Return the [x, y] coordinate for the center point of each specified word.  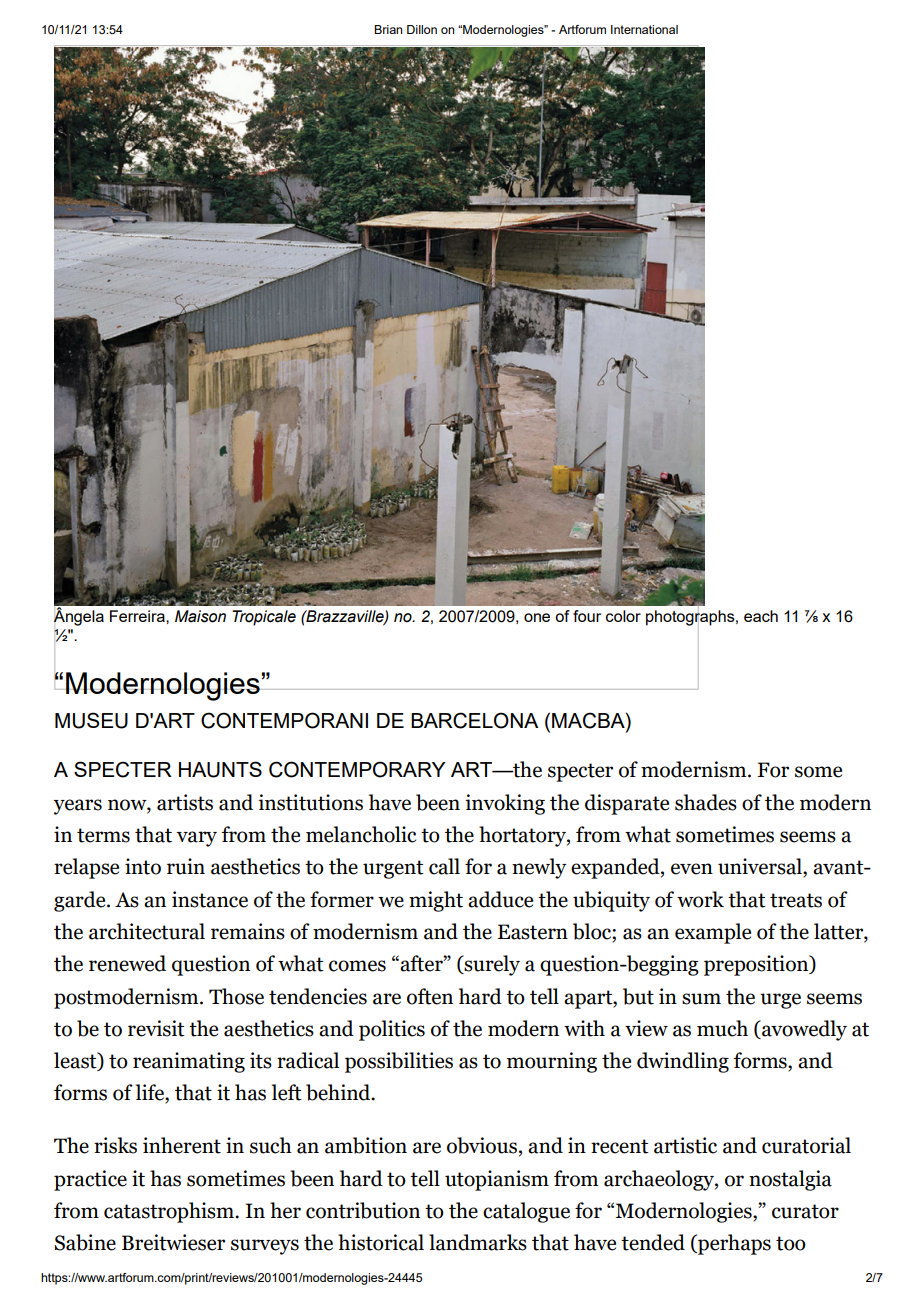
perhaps [733, 1244]
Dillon [422, 29]
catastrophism [170, 1212]
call [444, 866]
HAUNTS [220, 769]
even [692, 869]
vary [197, 839]
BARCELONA [474, 720]
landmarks [478, 1242]
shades [706, 802]
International [644, 29]
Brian [388, 29]
